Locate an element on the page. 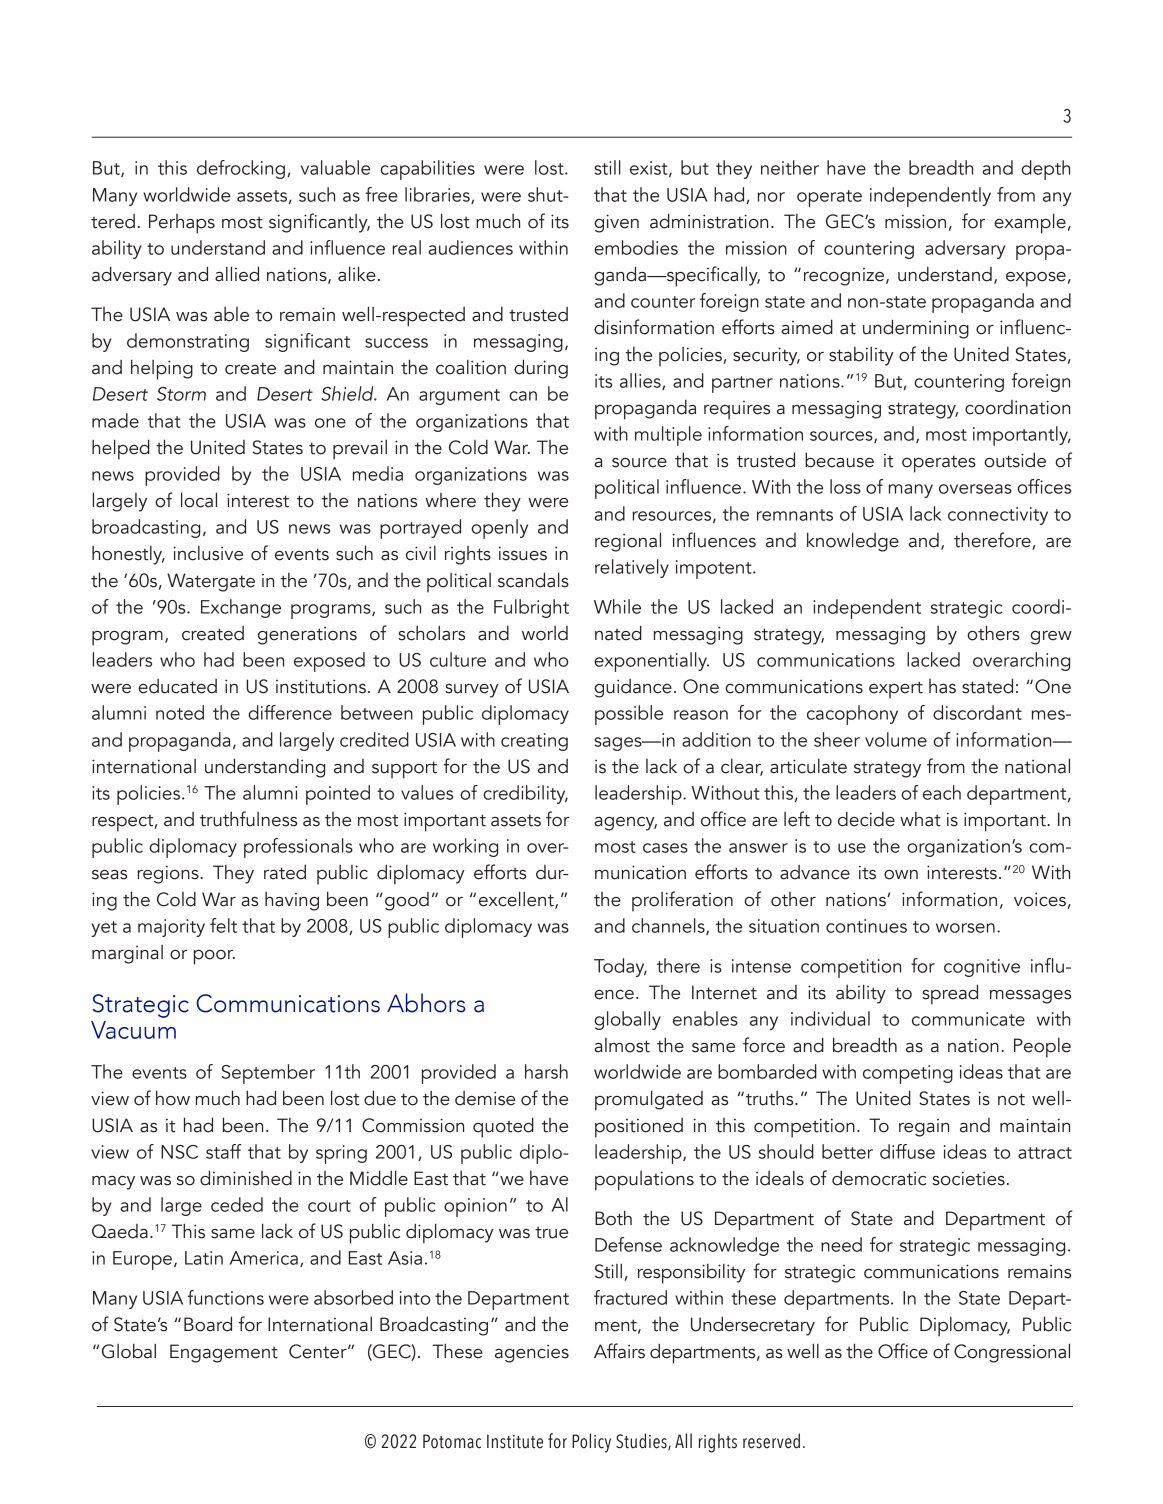  outside is located at coordinates (1015, 460).
